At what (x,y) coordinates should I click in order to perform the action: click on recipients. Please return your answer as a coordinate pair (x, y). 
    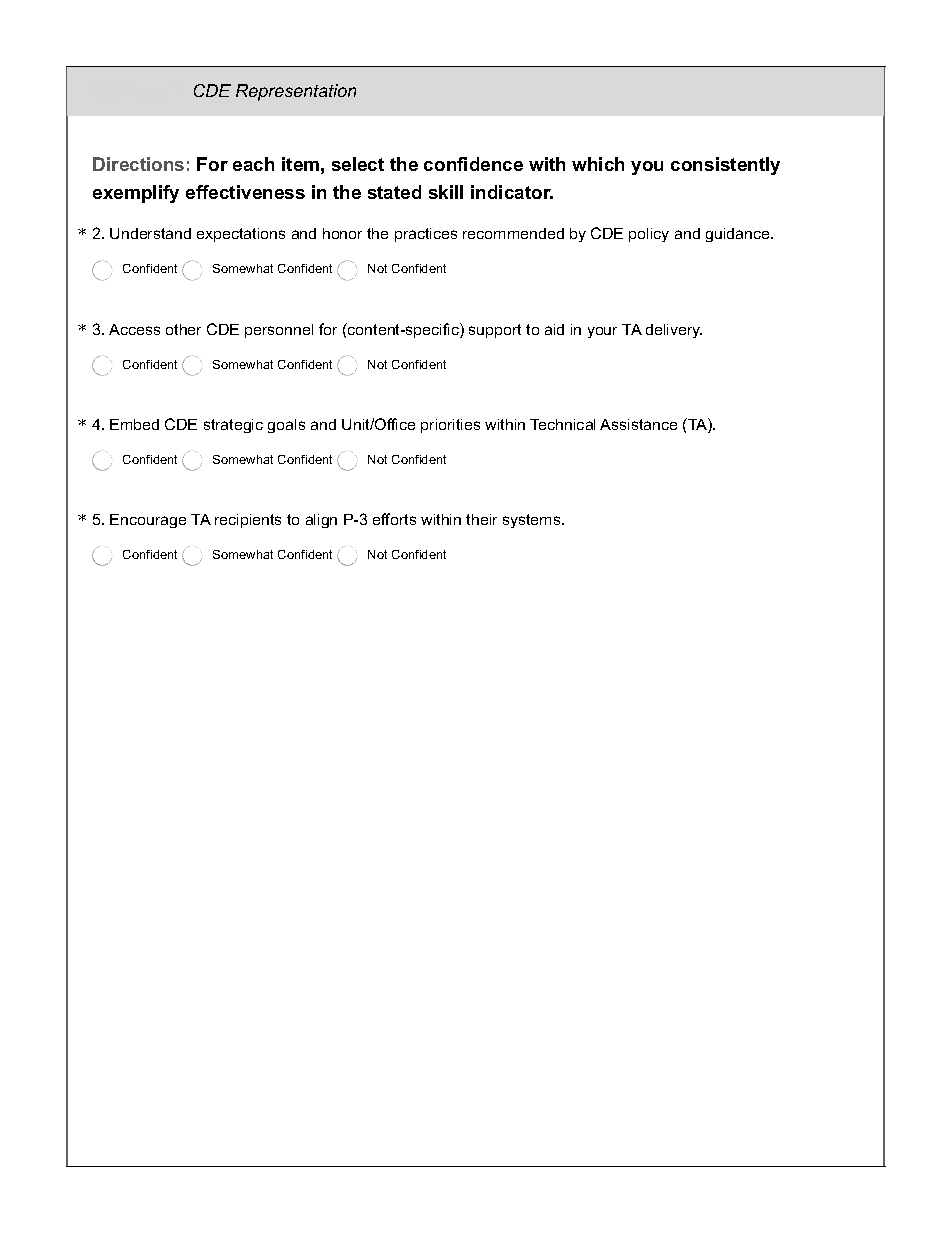
    Looking at the image, I should click on (248, 521).
